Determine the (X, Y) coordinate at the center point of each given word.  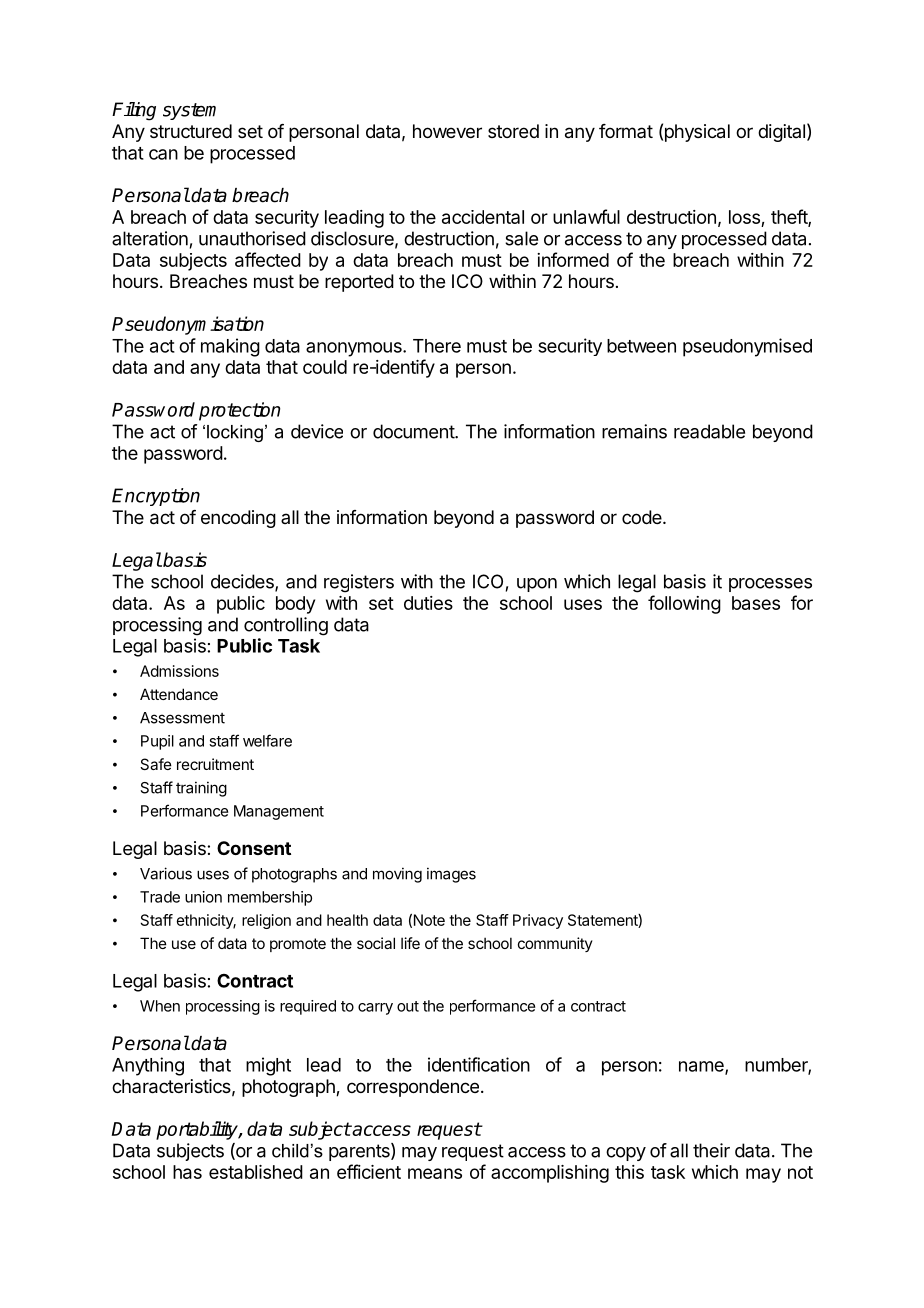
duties (428, 603)
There (437, 346)
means (435, 1173)
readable (709, 431)
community (555, 944)
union (203, 897)
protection (239, 411)
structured (191, 131)
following (684, 604)
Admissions (179, 671)
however (447, 131)
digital (781, 133)
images (451, 875)
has (187, 1172)
